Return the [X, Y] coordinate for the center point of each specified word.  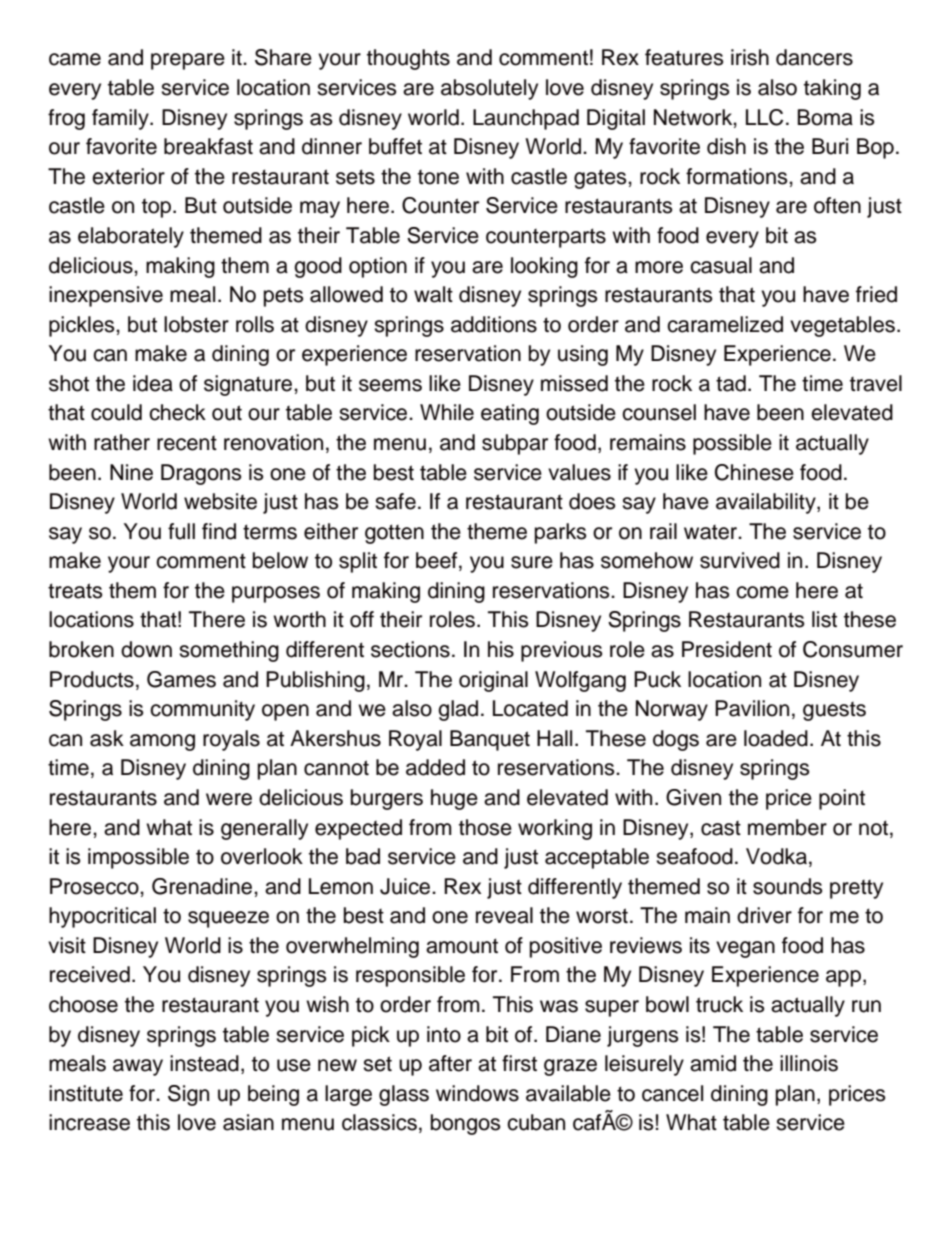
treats [75, 591]
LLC [764, 117]
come [762, 592]
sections [410, 649]
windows [477, 1093]
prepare [188, 61]
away [138, 1067]
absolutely [489, 89]
